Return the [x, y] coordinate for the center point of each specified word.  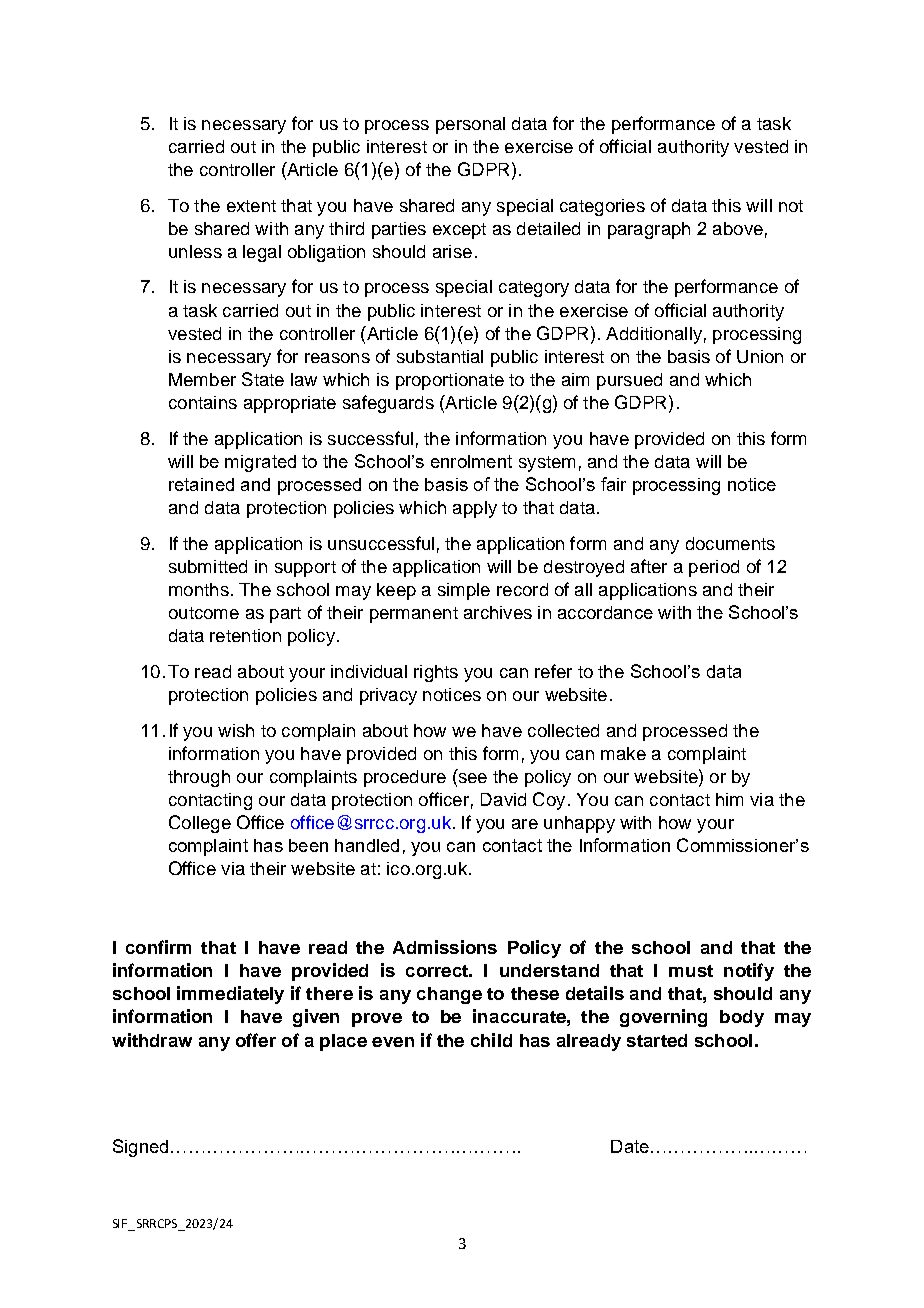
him [729, 799]
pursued [629, 381]
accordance [605, 612]
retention [245, 635]
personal [470, 125]
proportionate [450, 381]
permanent [414, 615]
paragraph [649, 230]
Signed [140, 1148]
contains [203, 402]
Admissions [445, 947]
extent [251, 206]
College [200, 824]
